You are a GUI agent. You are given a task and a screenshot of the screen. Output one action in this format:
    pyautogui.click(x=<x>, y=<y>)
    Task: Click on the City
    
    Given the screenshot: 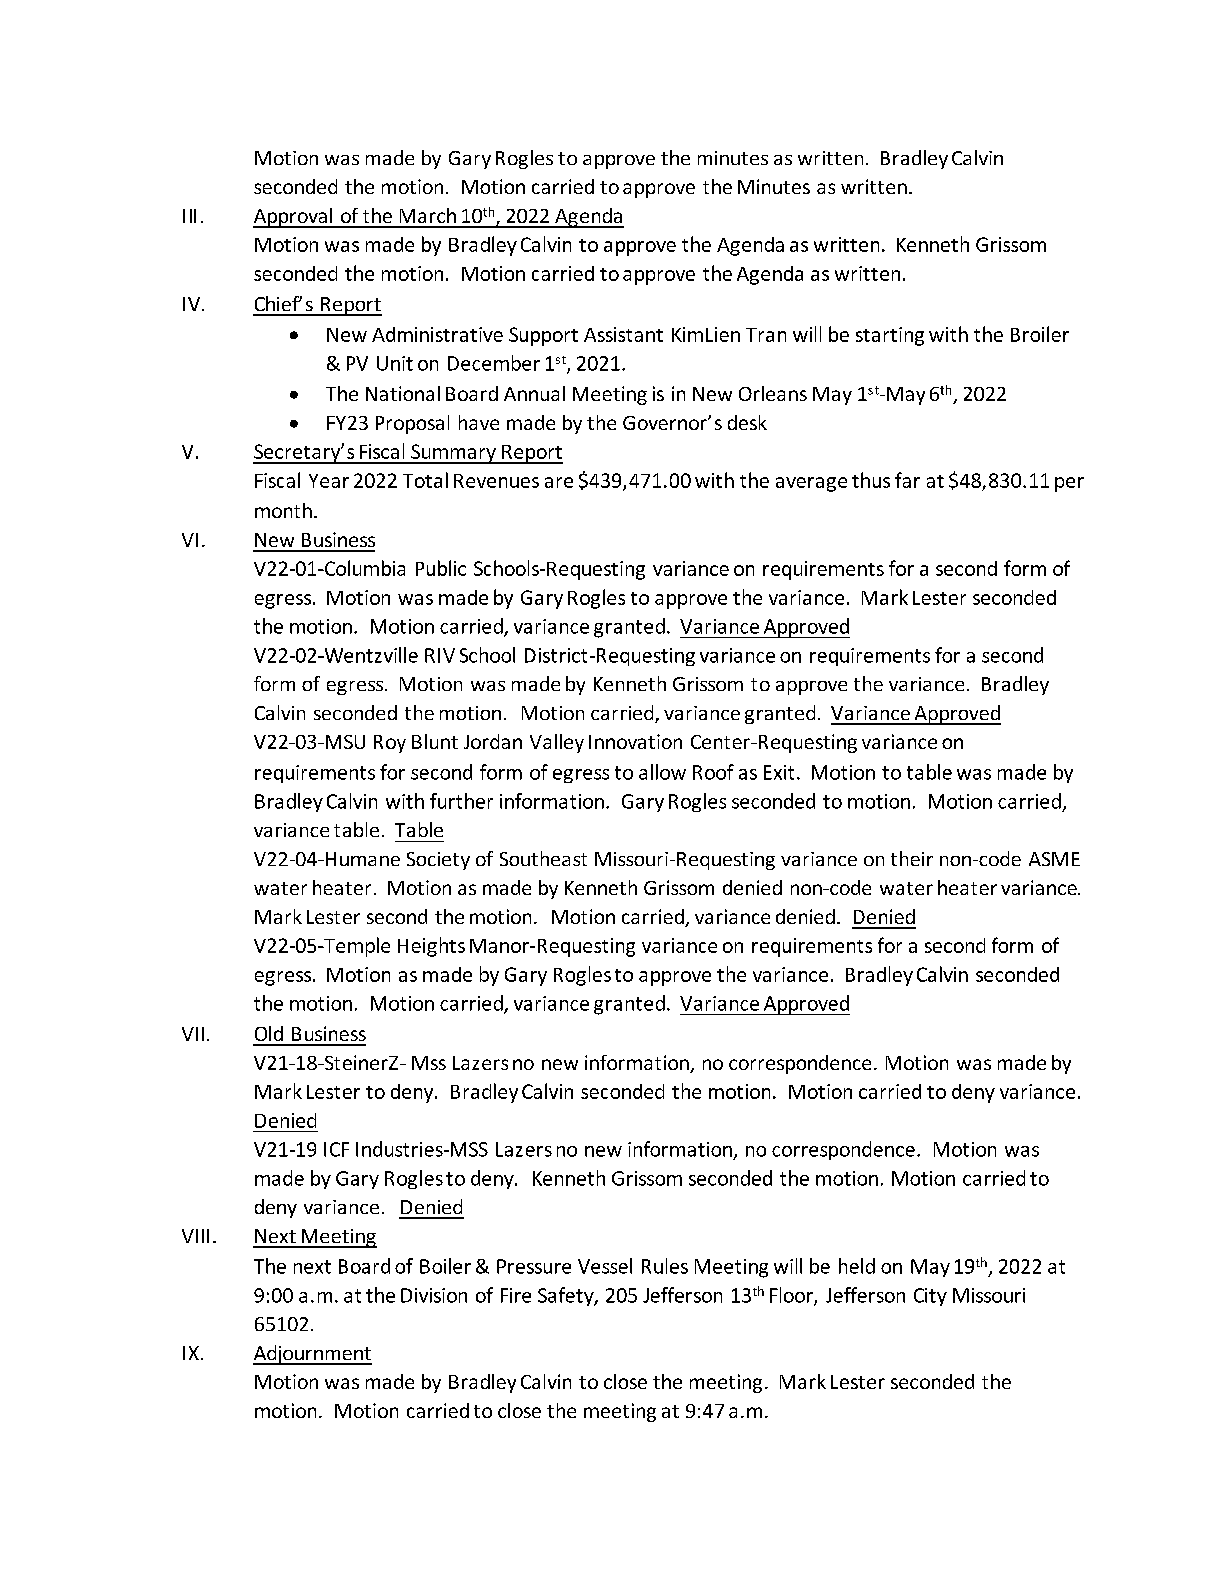 What is the action you would take?
    pyautogui.click(x=930, y=1297)
